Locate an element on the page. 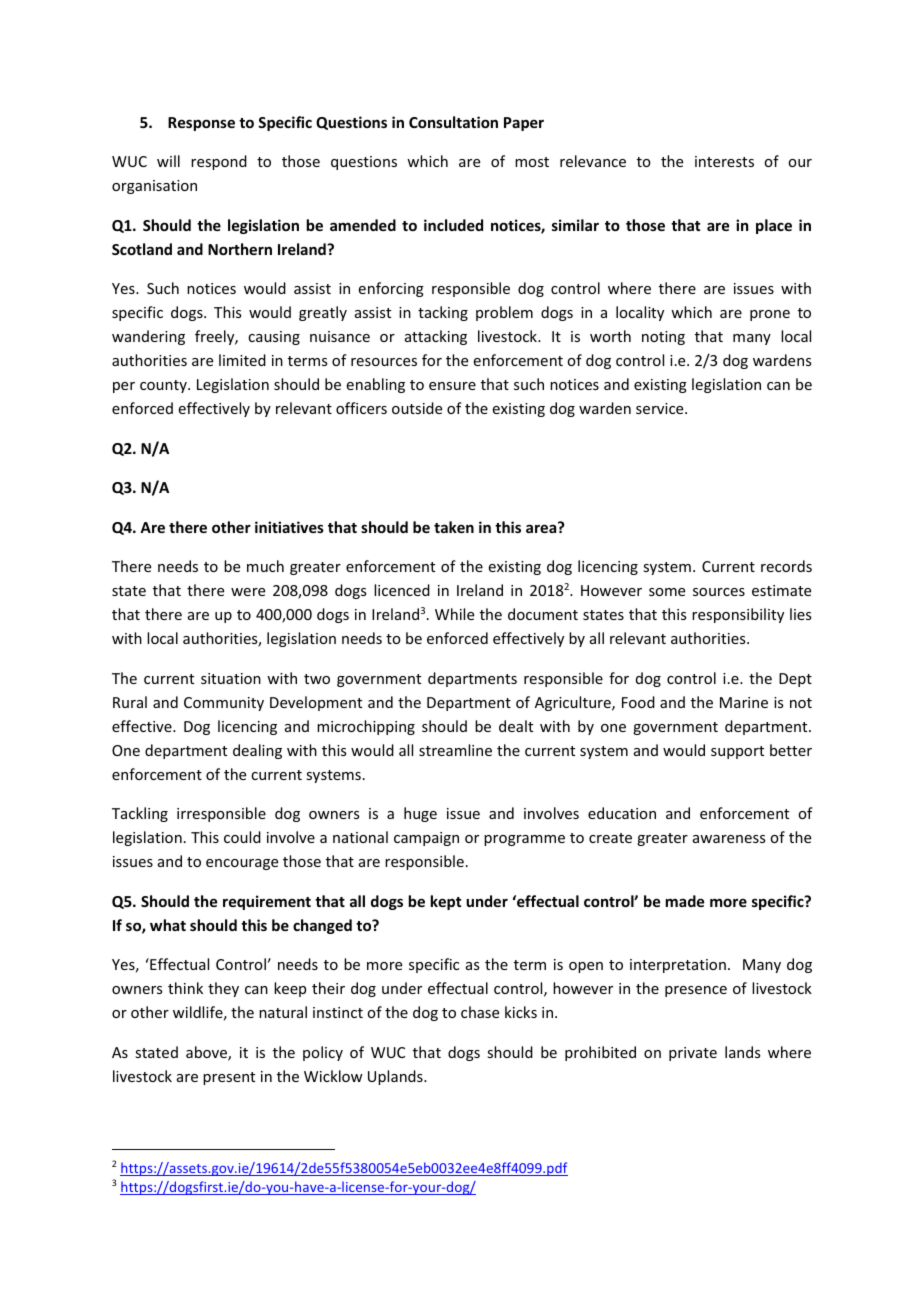 The height and width of the image is (1308, 924). ensure is located at coordinates (452, 386).
